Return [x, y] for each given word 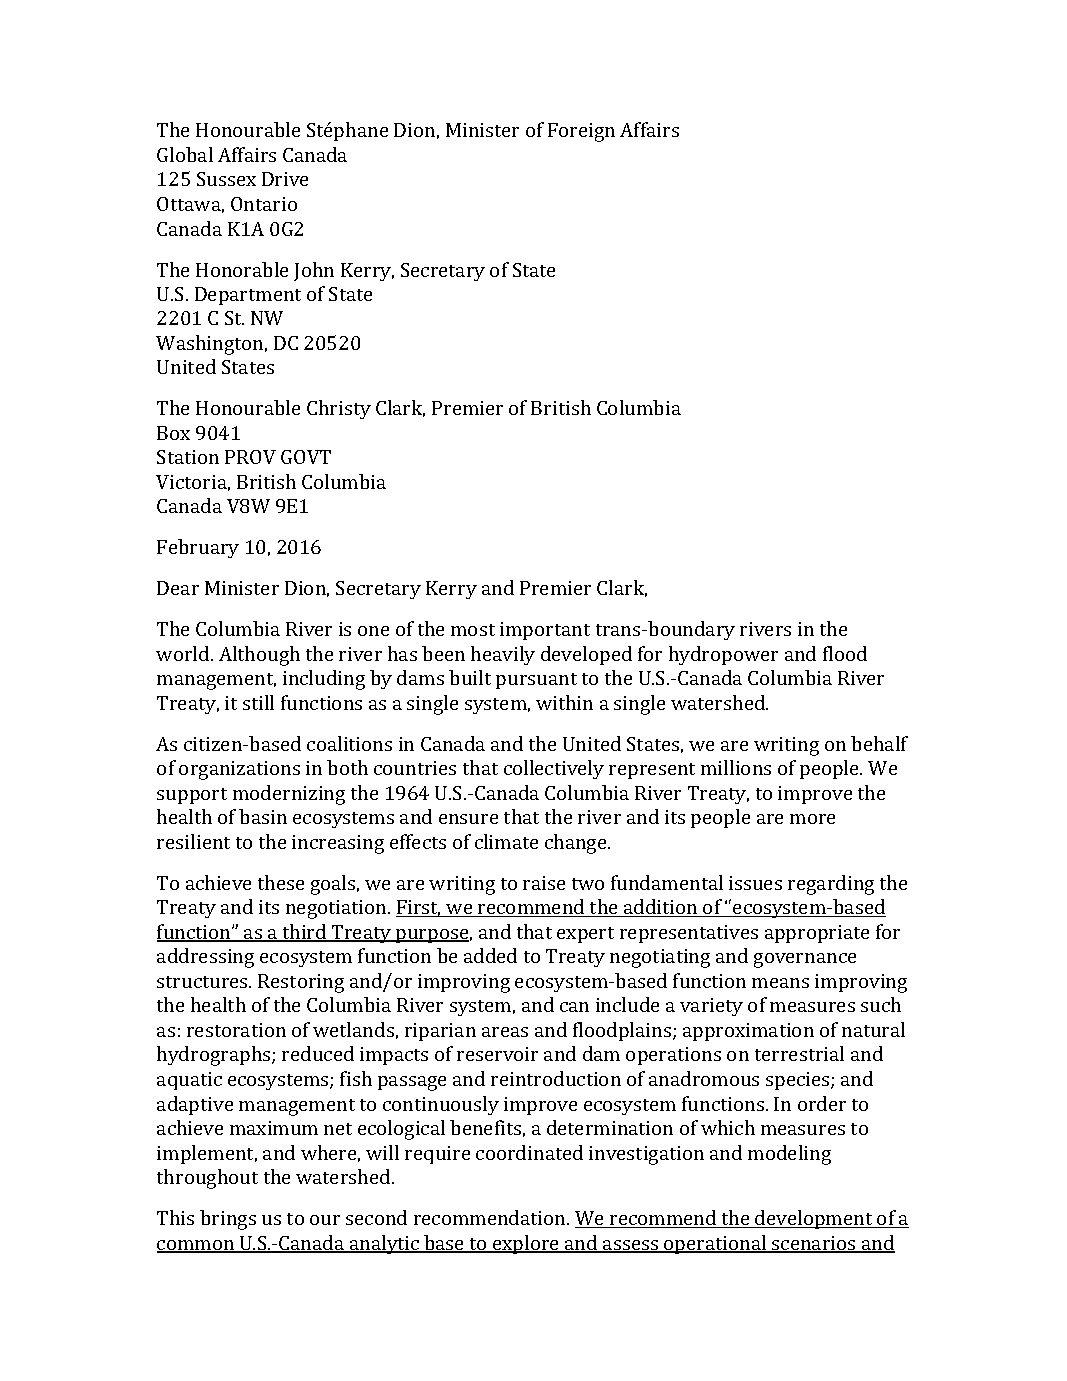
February [198, 548]
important [545, 631]
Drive [285, 179]
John [314, 271]
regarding [831, 885]
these [281, 882]
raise [544, 883]
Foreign [581, 132]
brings [228, 1220]
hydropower [723, 655]
